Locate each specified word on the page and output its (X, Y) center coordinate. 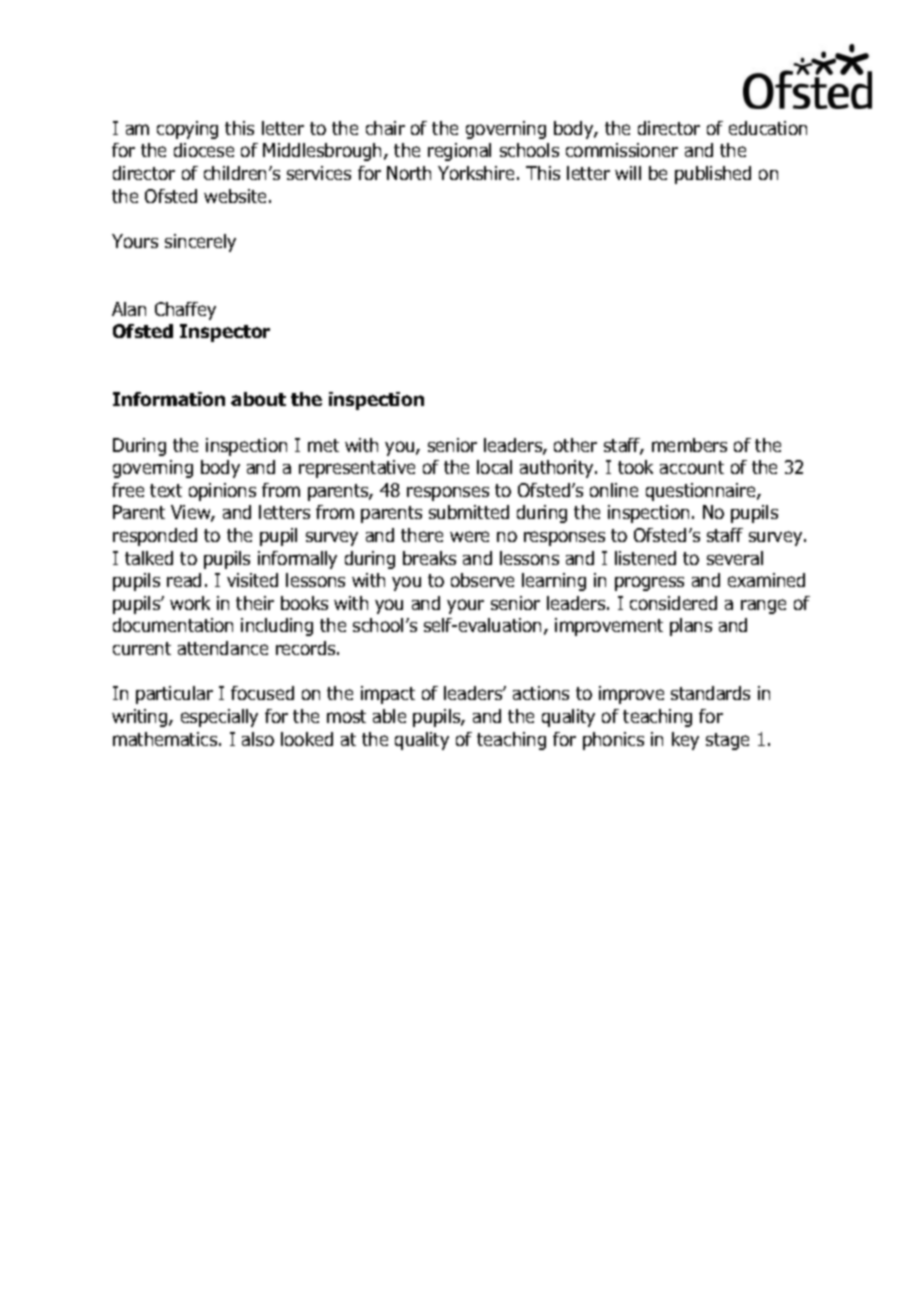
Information (169, 399)
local (494, 467)
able (389, 716)
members (689, 445)
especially (219, 718)
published (713, 175)
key (685, 741)
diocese (204, 150)
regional (459, 152)
